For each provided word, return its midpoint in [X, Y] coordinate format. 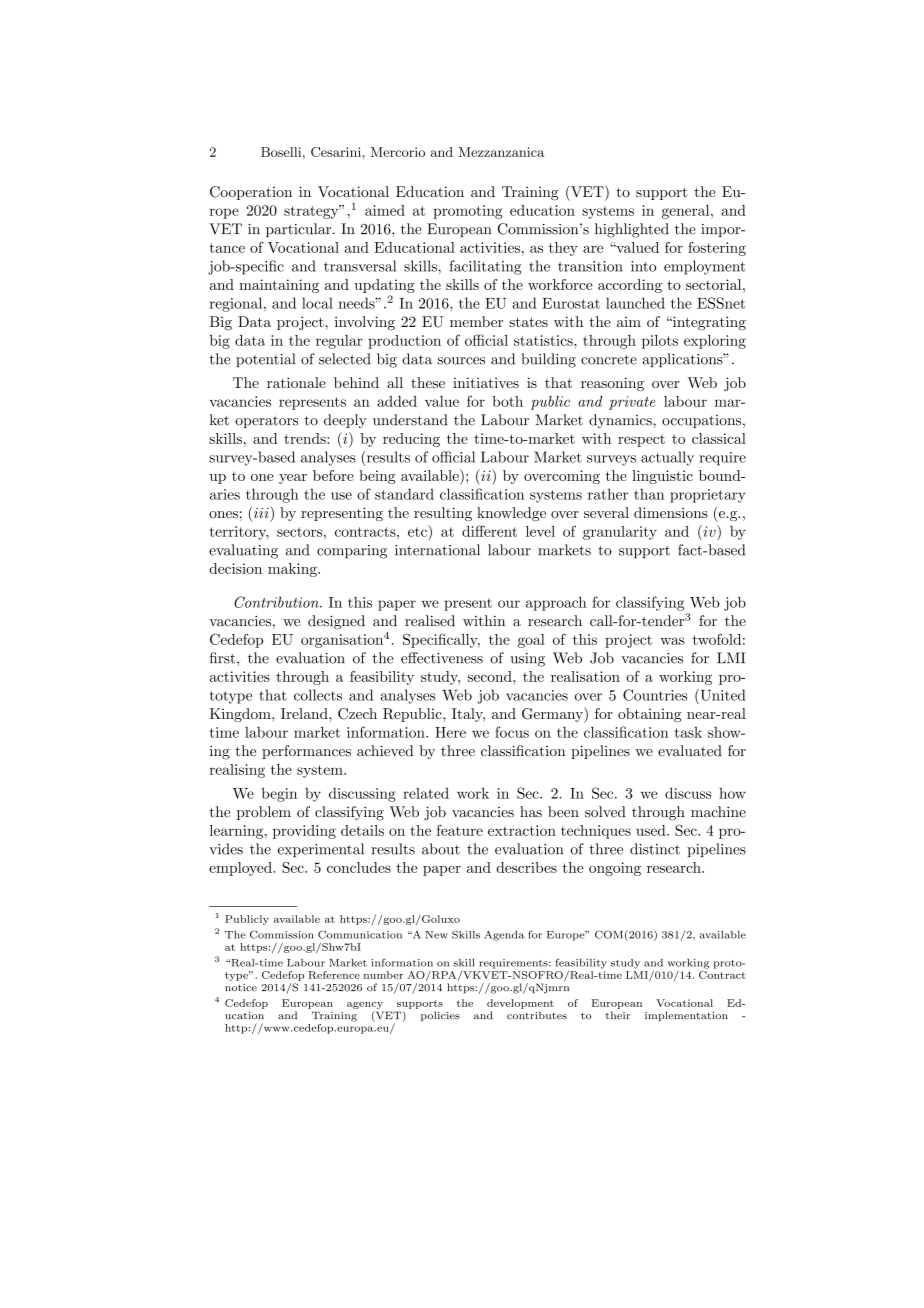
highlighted [632, 230]
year [293, 479]
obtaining [650, 715]
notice [241, 988]
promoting [468, 212]
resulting [443, 514]
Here [450, 732]
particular [300, 230]
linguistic [662, 477]
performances [306, 752]
